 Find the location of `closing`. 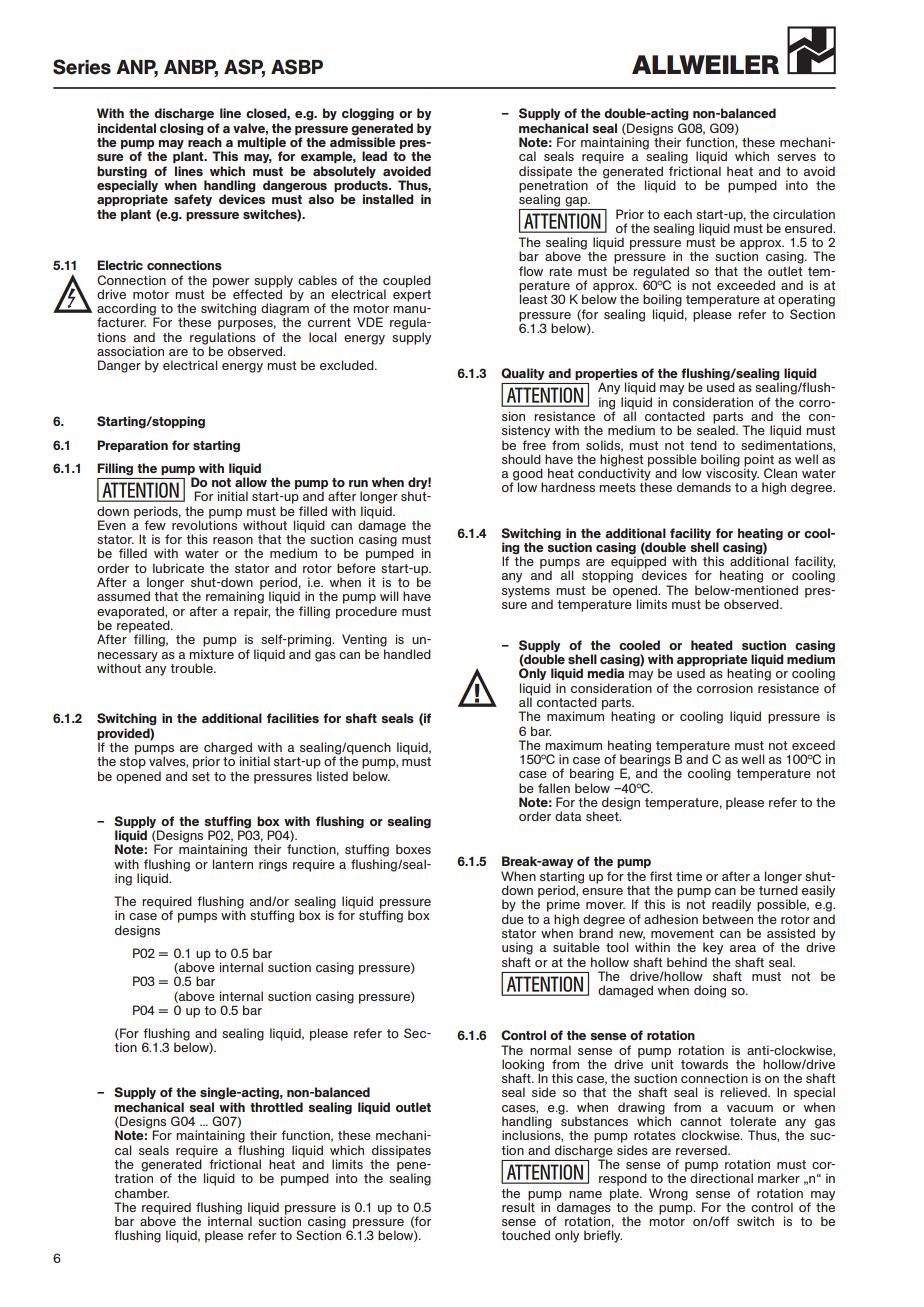

closing is located at coordinates (182, 129).
